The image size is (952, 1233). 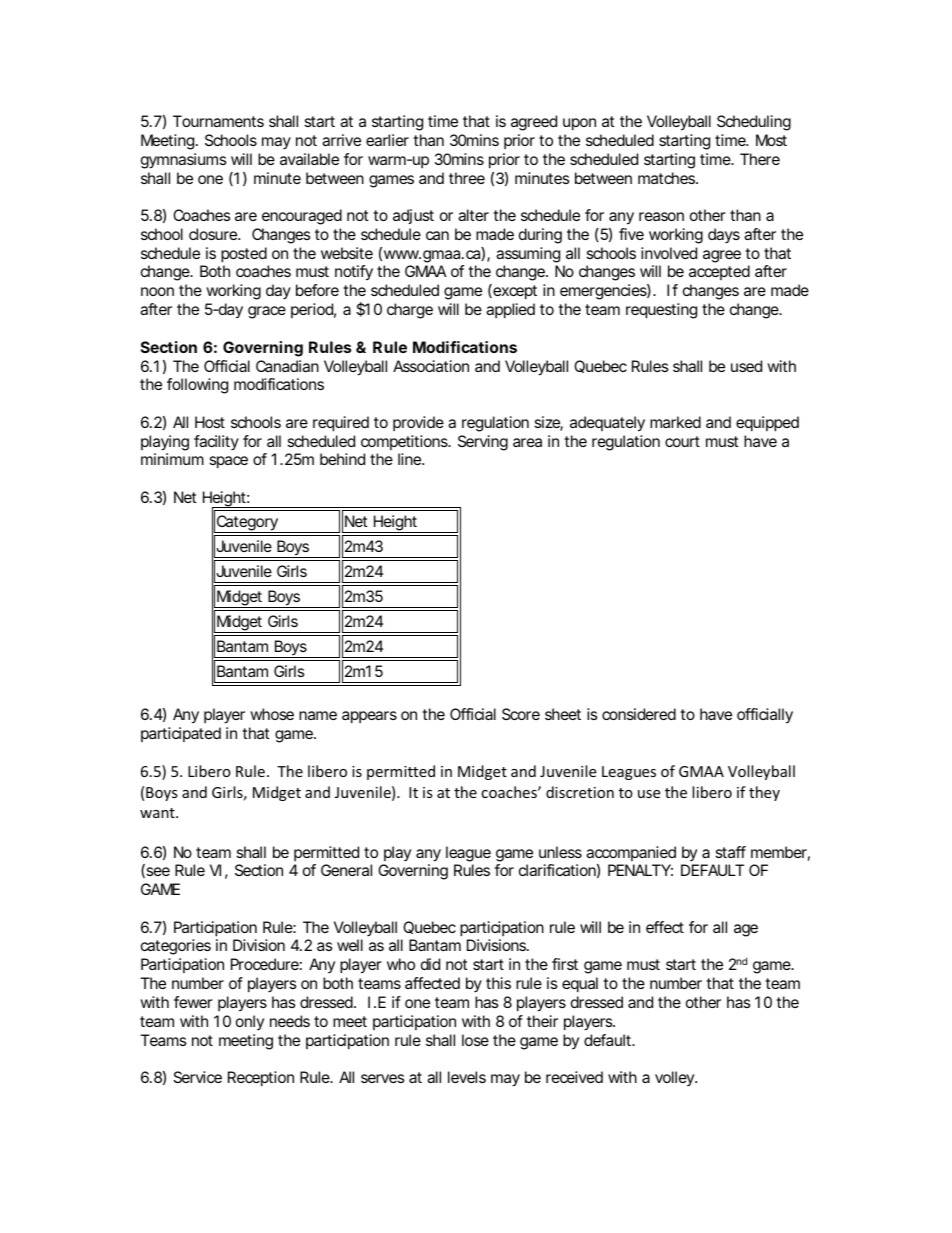 I want to click on used, so click(x=746, y=366).
